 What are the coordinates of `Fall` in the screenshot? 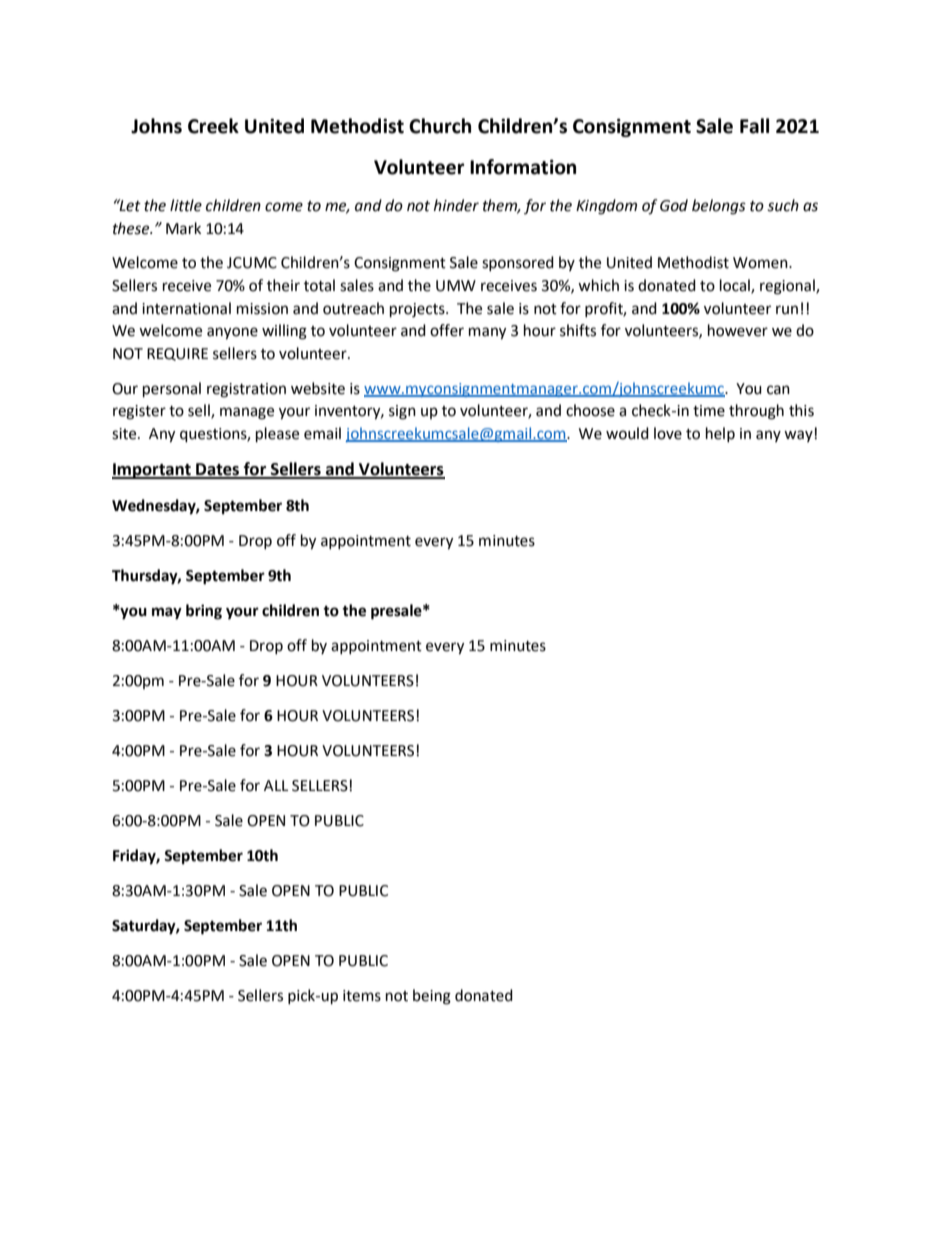 It's located at (754, 126).
